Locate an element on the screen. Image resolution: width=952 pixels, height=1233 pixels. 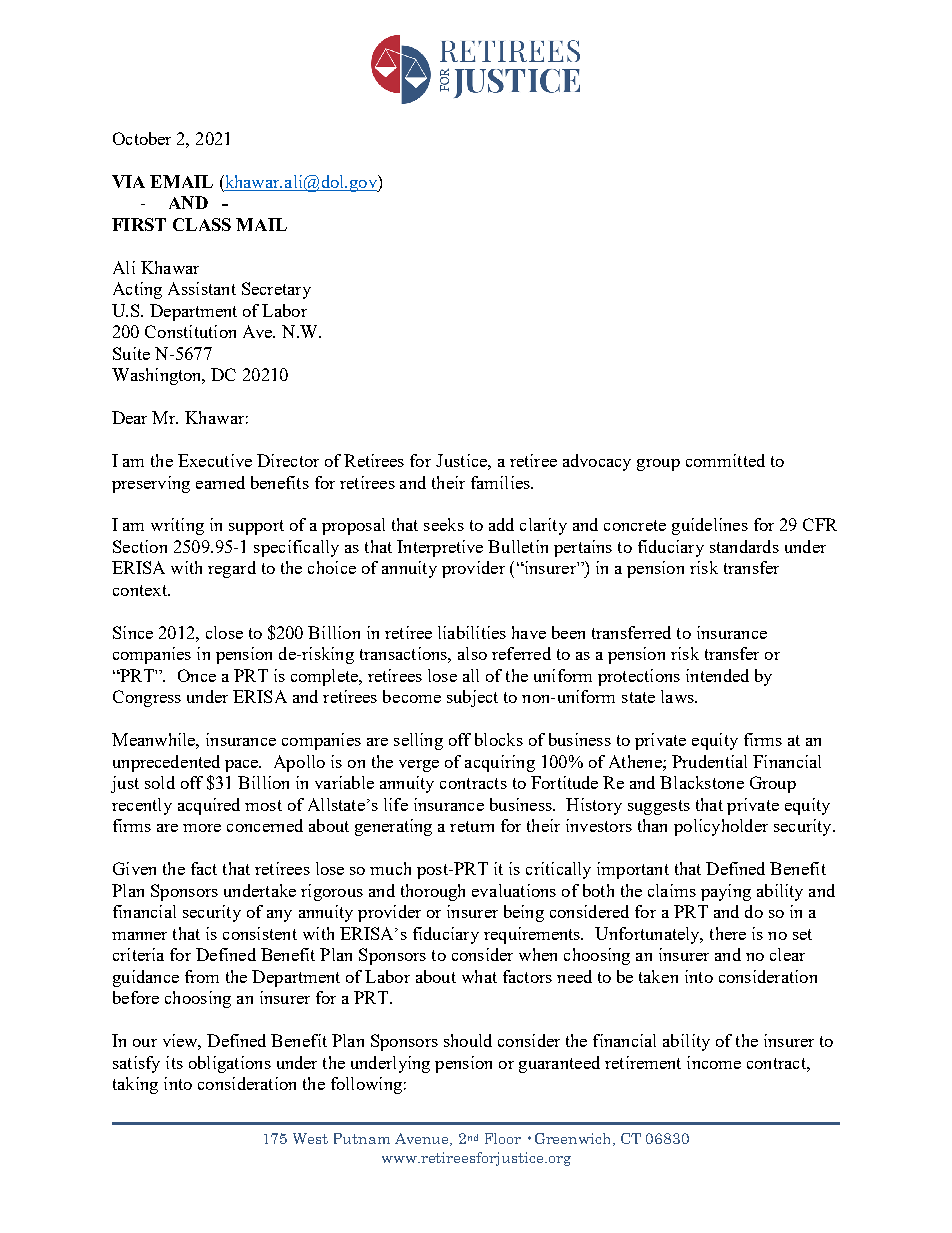
income is located at coordinates (714, 1062).
